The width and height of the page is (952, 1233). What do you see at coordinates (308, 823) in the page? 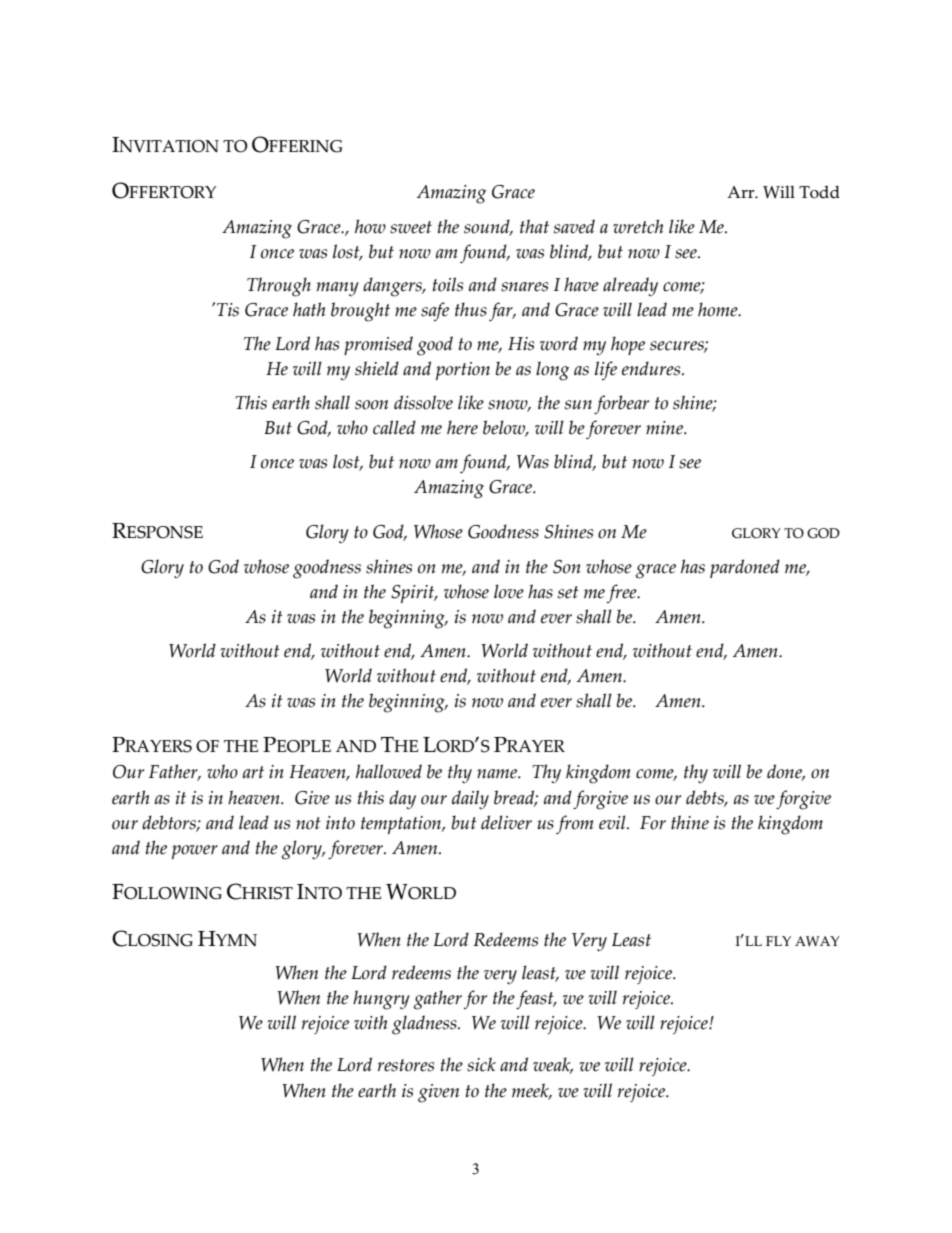
I see `not` at bounding box center [308, 823].
